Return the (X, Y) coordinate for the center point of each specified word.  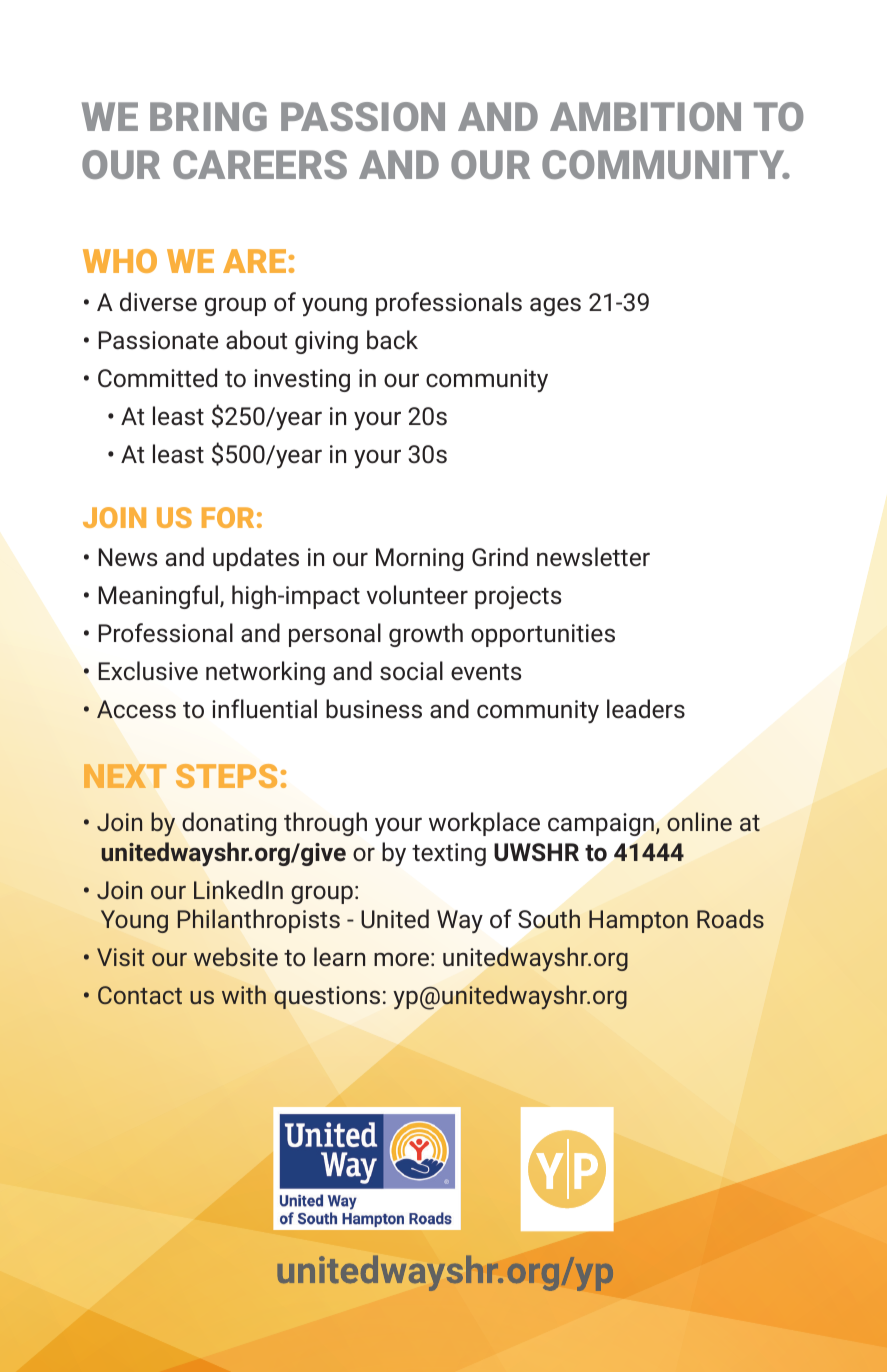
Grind (500, 557)
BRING (208, 116)
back (392, 340)
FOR (228, 517)
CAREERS (260, 164)
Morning (419, 559)
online (699, 821)
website (236, 956)
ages (555, 306)
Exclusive (148, 671)
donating (229, 824)
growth (426, 635)
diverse (158, 302)
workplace (484, 824)
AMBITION (645, 116)
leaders (646, 709)
